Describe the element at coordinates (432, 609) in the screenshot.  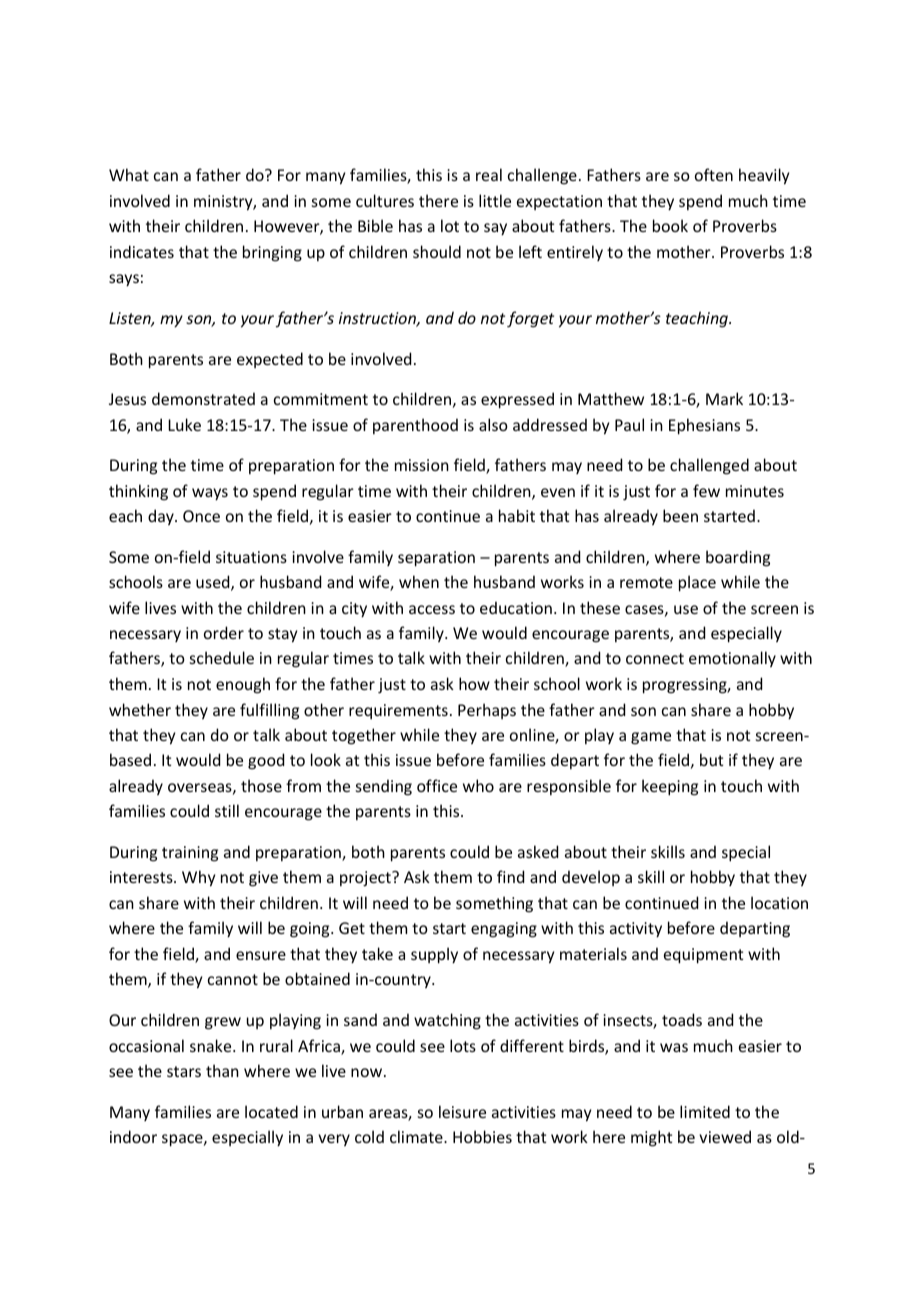
I see `access` at that location.
